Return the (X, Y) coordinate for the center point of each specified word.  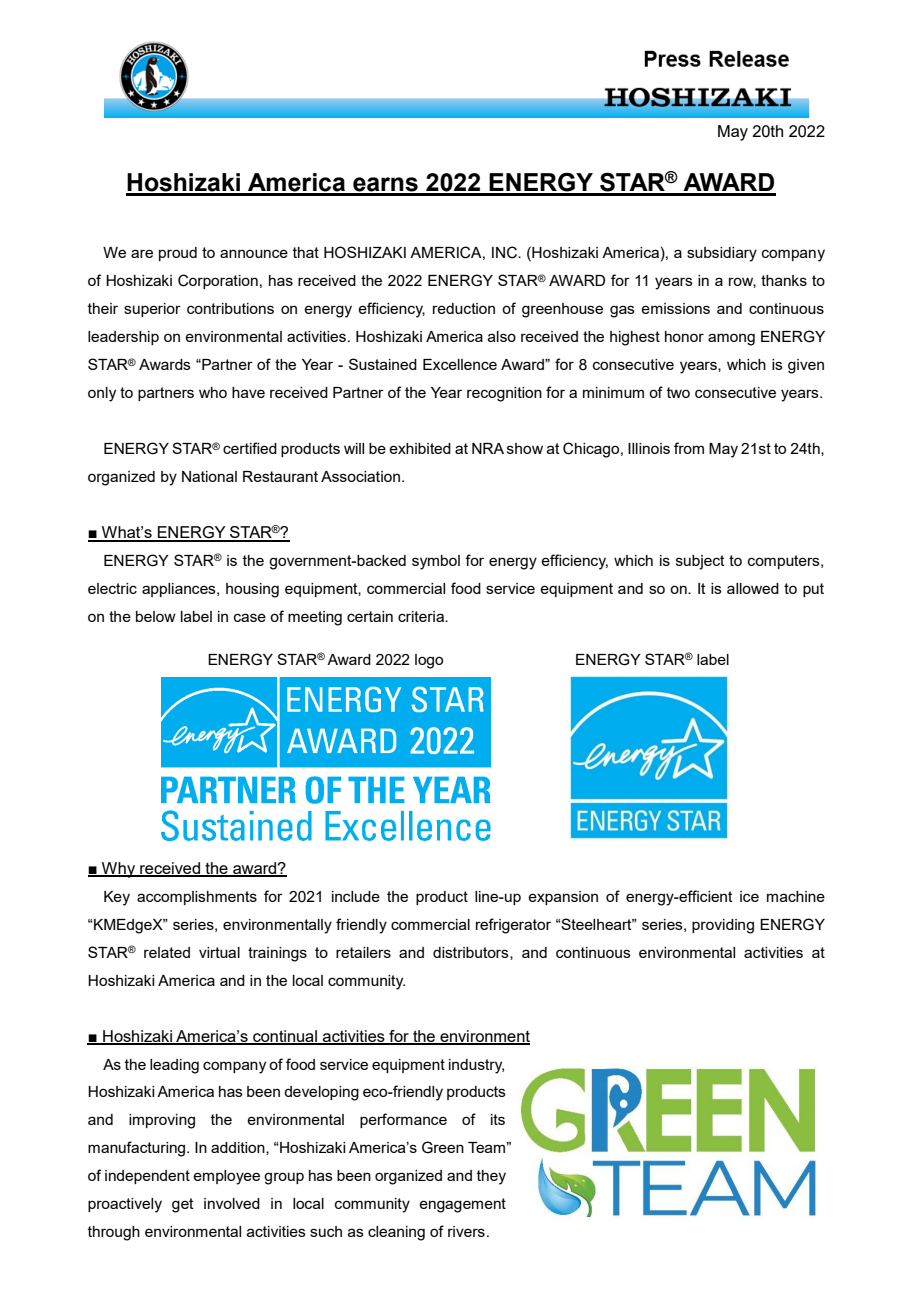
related (167, 952)
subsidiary (722, 254)
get (183, 1205)
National (209, 476)
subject (700, 562)
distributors (472, 953)
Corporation (218, 281)
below (156, 616)
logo (429, 661)
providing (723, 926)
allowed (753, 588)
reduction (464, 308)
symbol (436, 562)
